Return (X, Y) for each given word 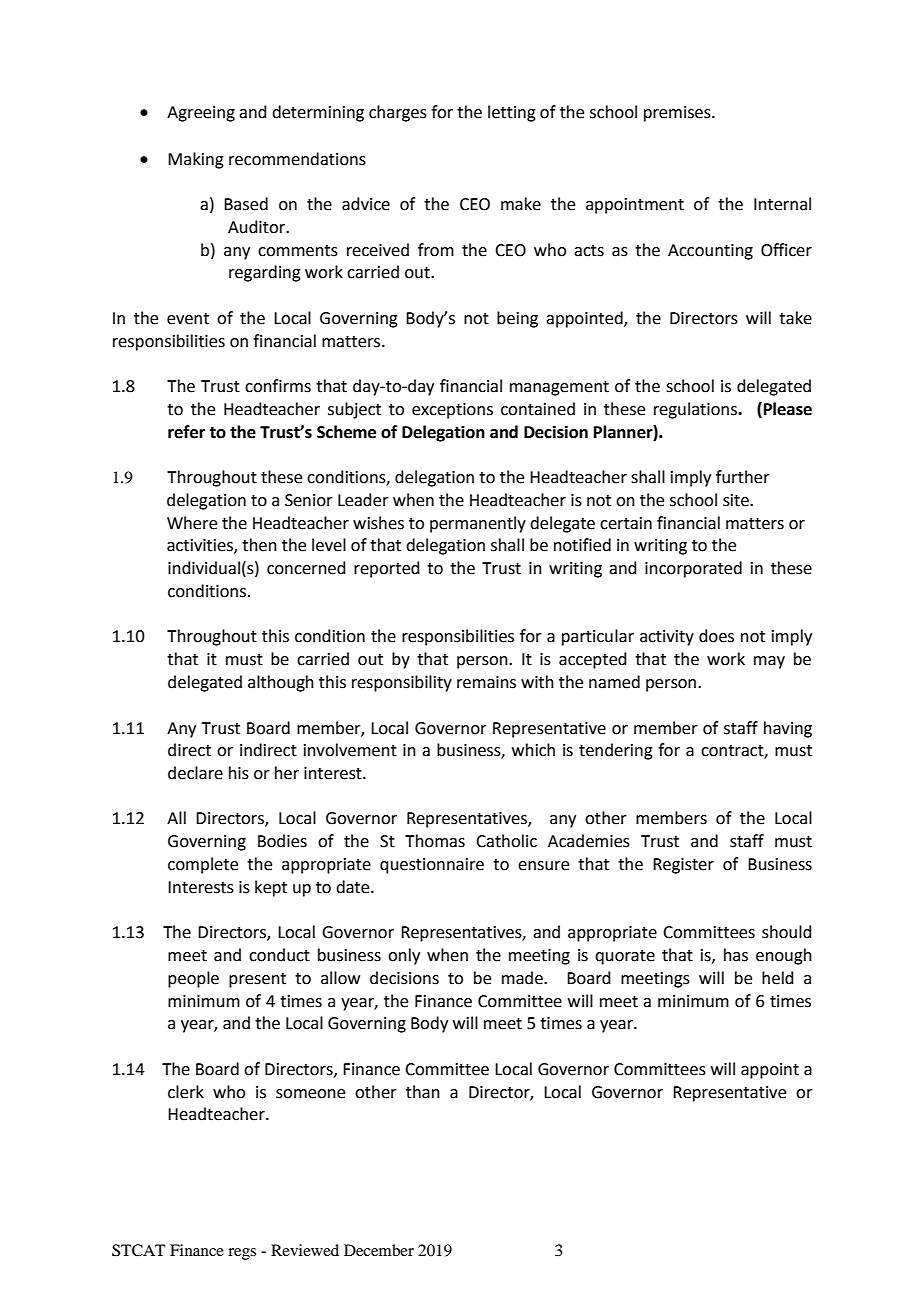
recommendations (297, 159)
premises (678, 114)
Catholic (506, 841)
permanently (478, 524)
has (736, 955)
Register (683, 866)
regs (242, 1254)
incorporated (693, 569)
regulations (696, 410)
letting (512, 113)
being (517, 319)
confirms (278, 386)
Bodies (282, 841)
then (259, 545)
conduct (279, 955)
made (523, 978)
